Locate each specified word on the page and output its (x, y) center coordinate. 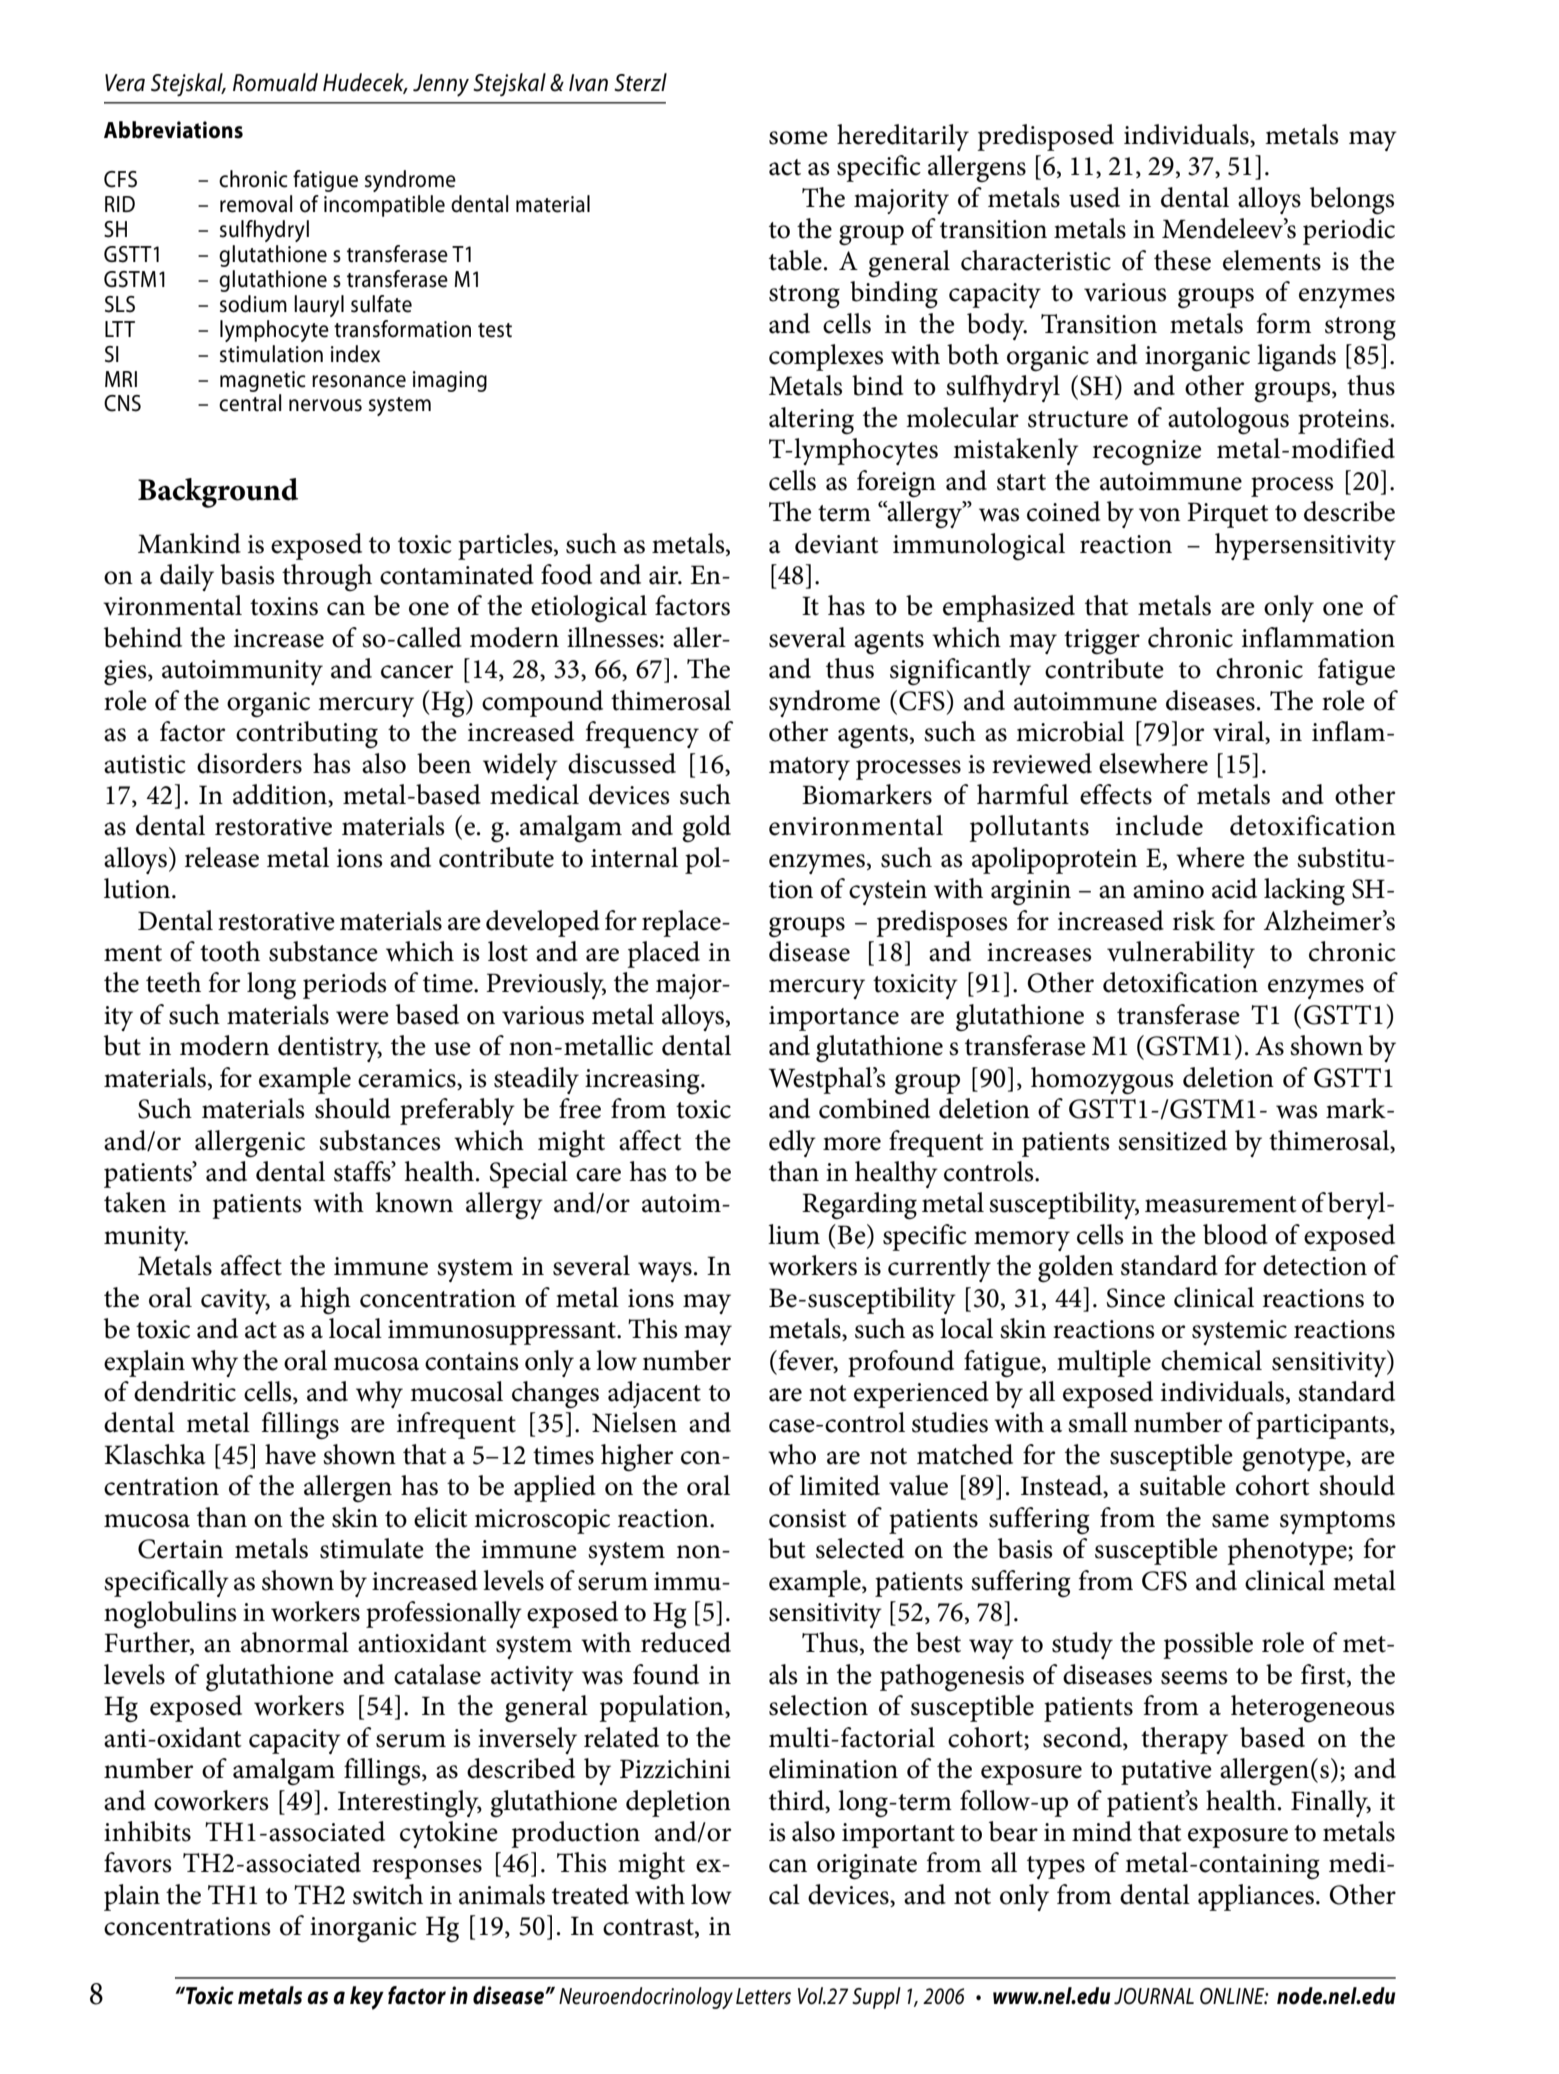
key (367, 1998)
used (1094, 197)
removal (256, 204)
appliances (1256, 1897)
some (798, 138)
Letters (763, 1996)
